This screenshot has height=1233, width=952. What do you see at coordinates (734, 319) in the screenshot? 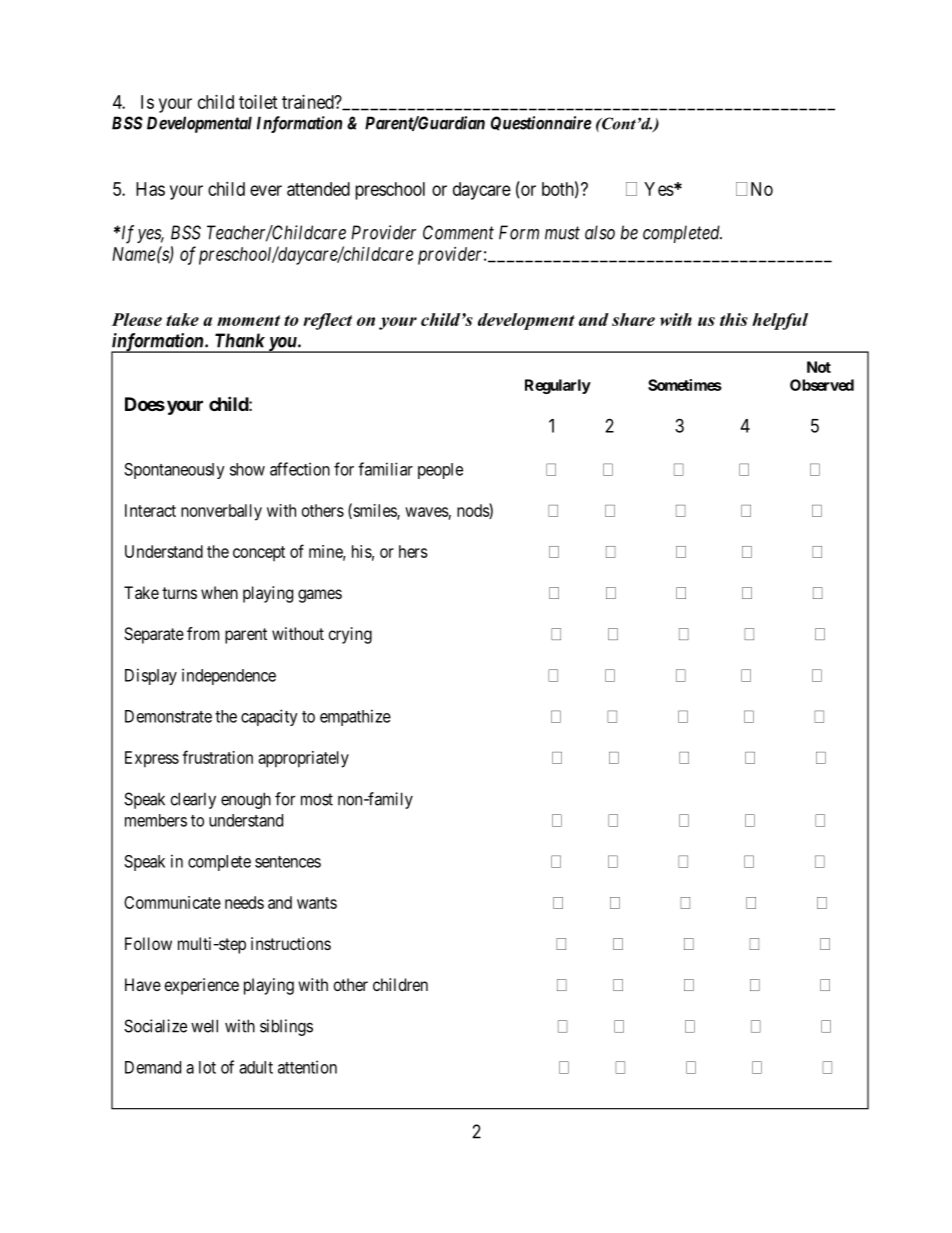
I see `this` at bounding box center [734, 319].
